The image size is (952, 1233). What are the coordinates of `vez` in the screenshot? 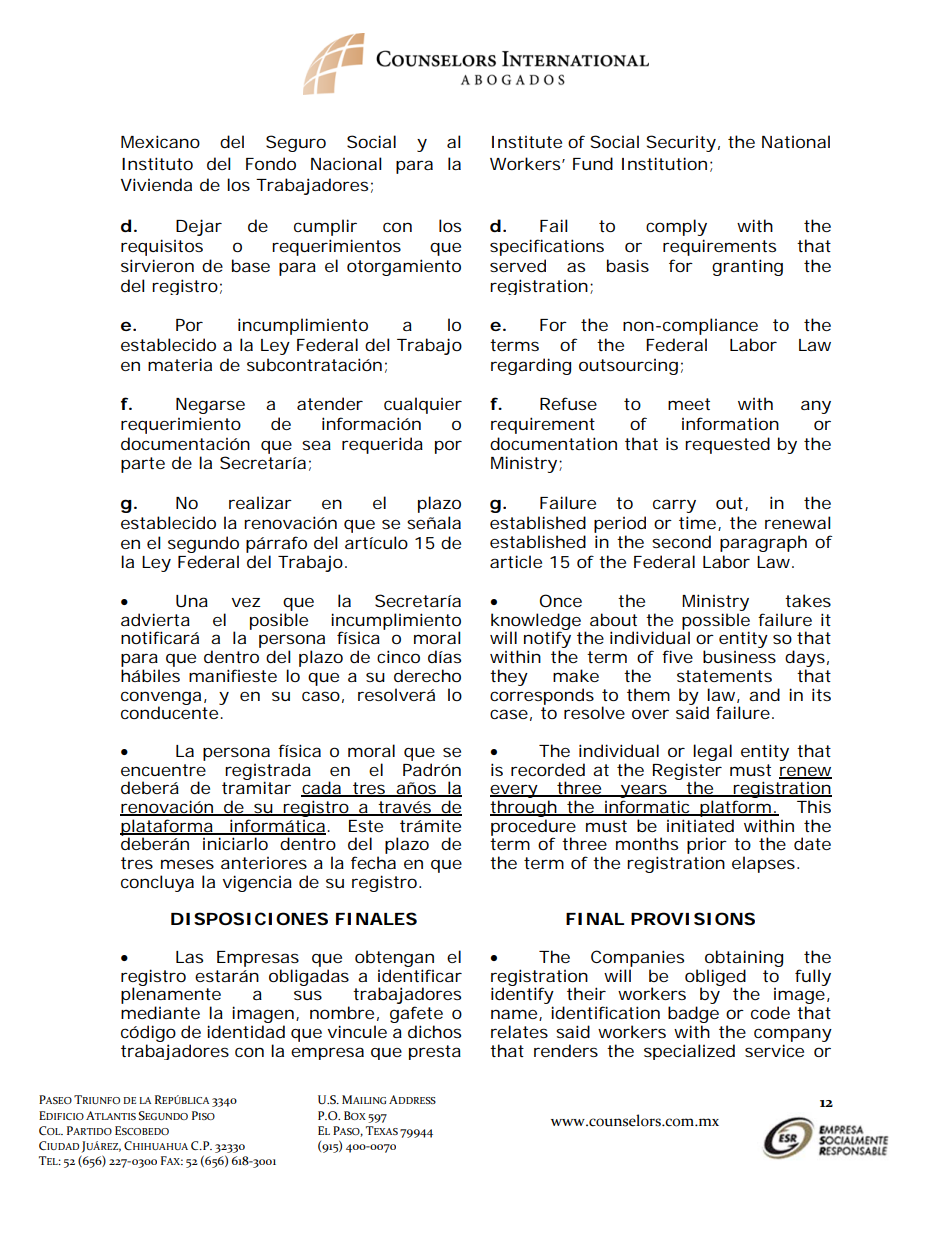 It's located at (246, 602).
